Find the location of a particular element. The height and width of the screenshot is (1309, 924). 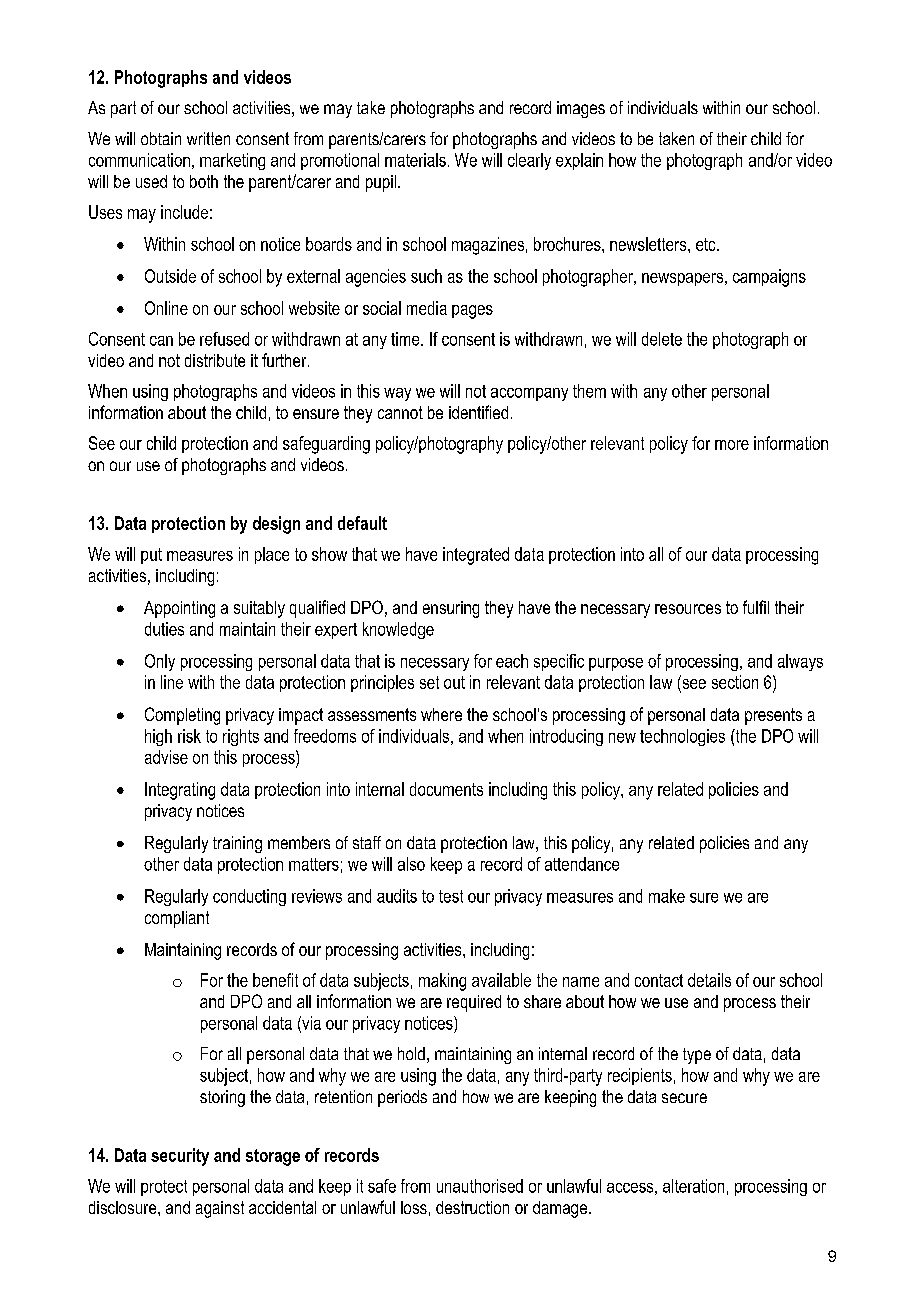

security is located at coordinates (180, 1157).
